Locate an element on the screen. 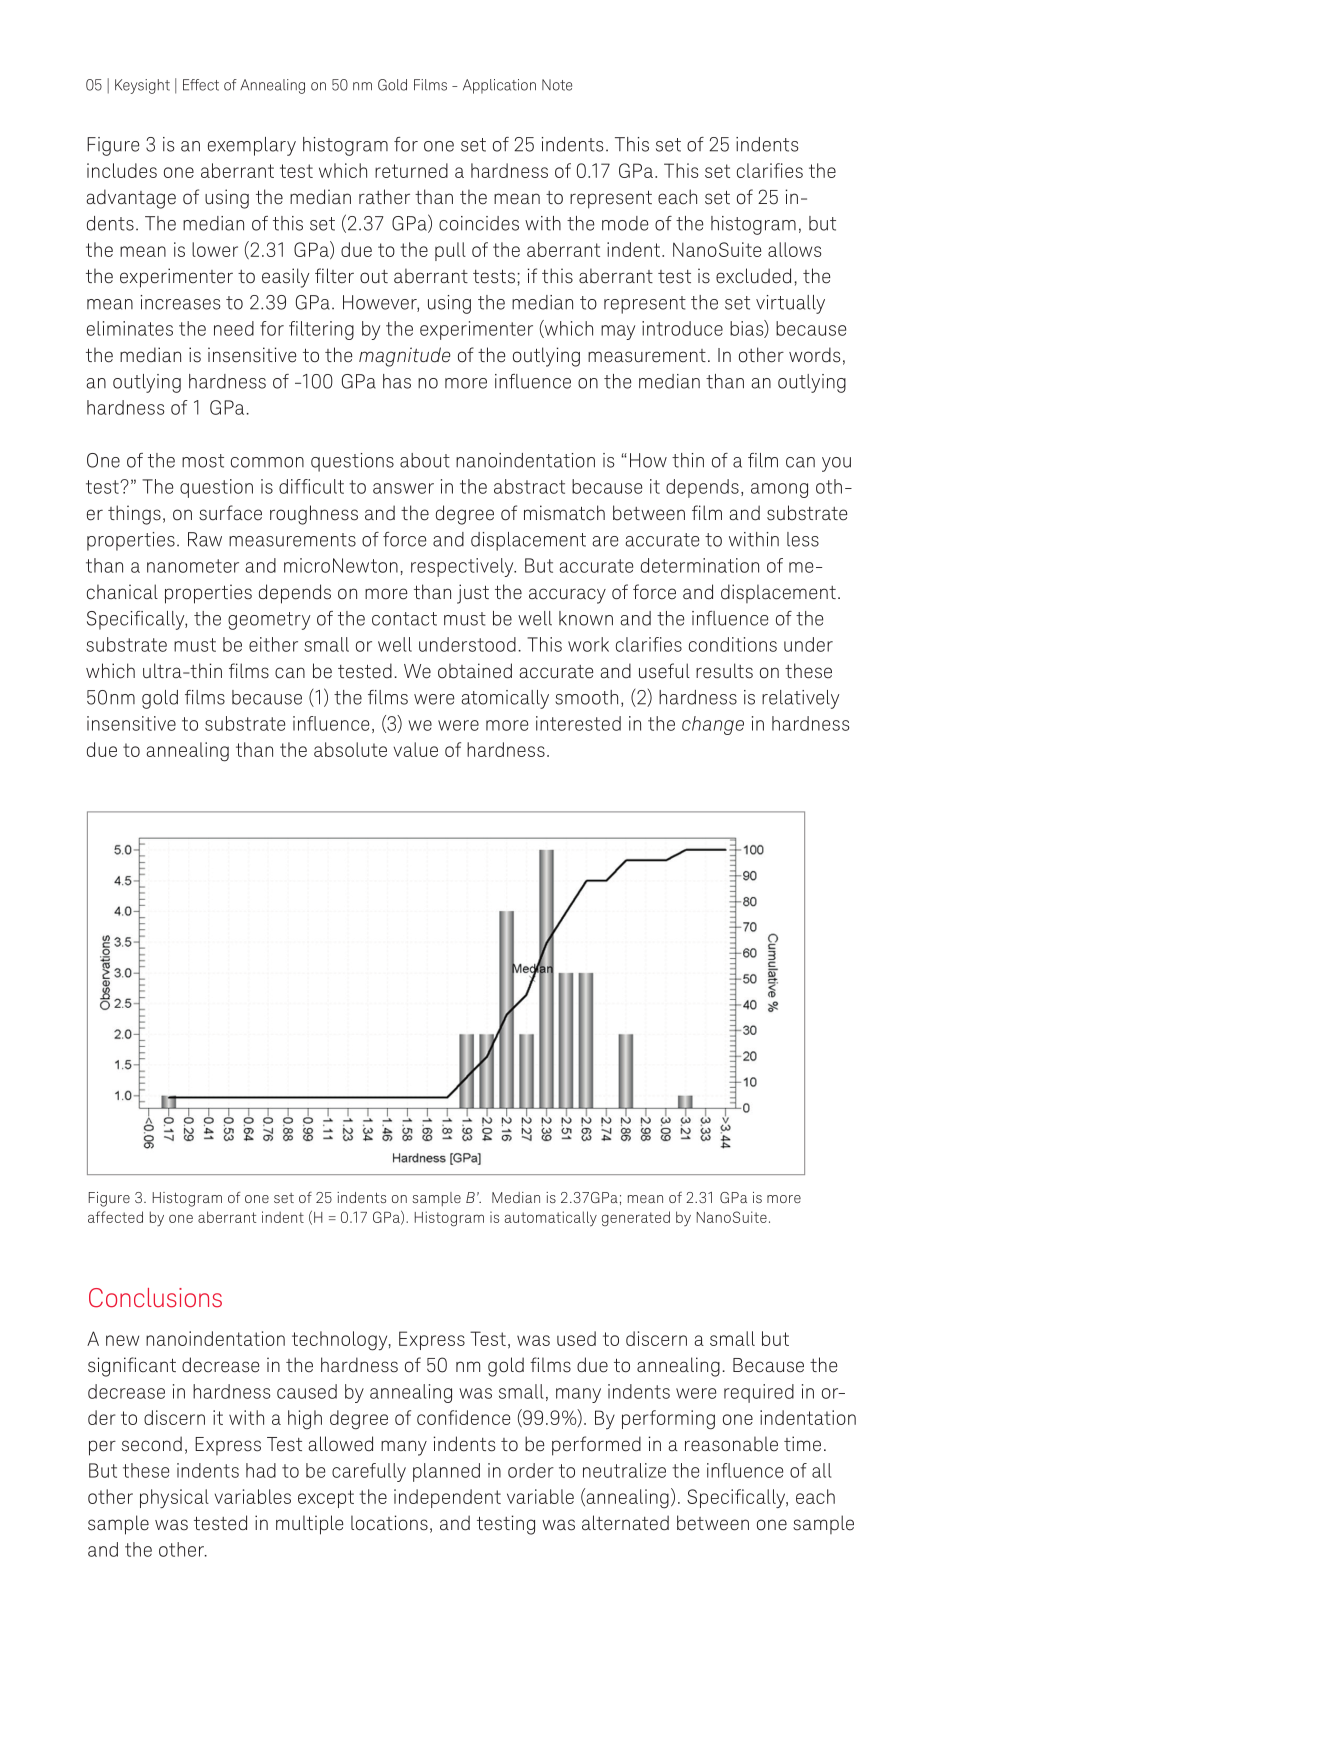 The image size is (1343, 1738). automatically is located at coordinates (551, 1219).
